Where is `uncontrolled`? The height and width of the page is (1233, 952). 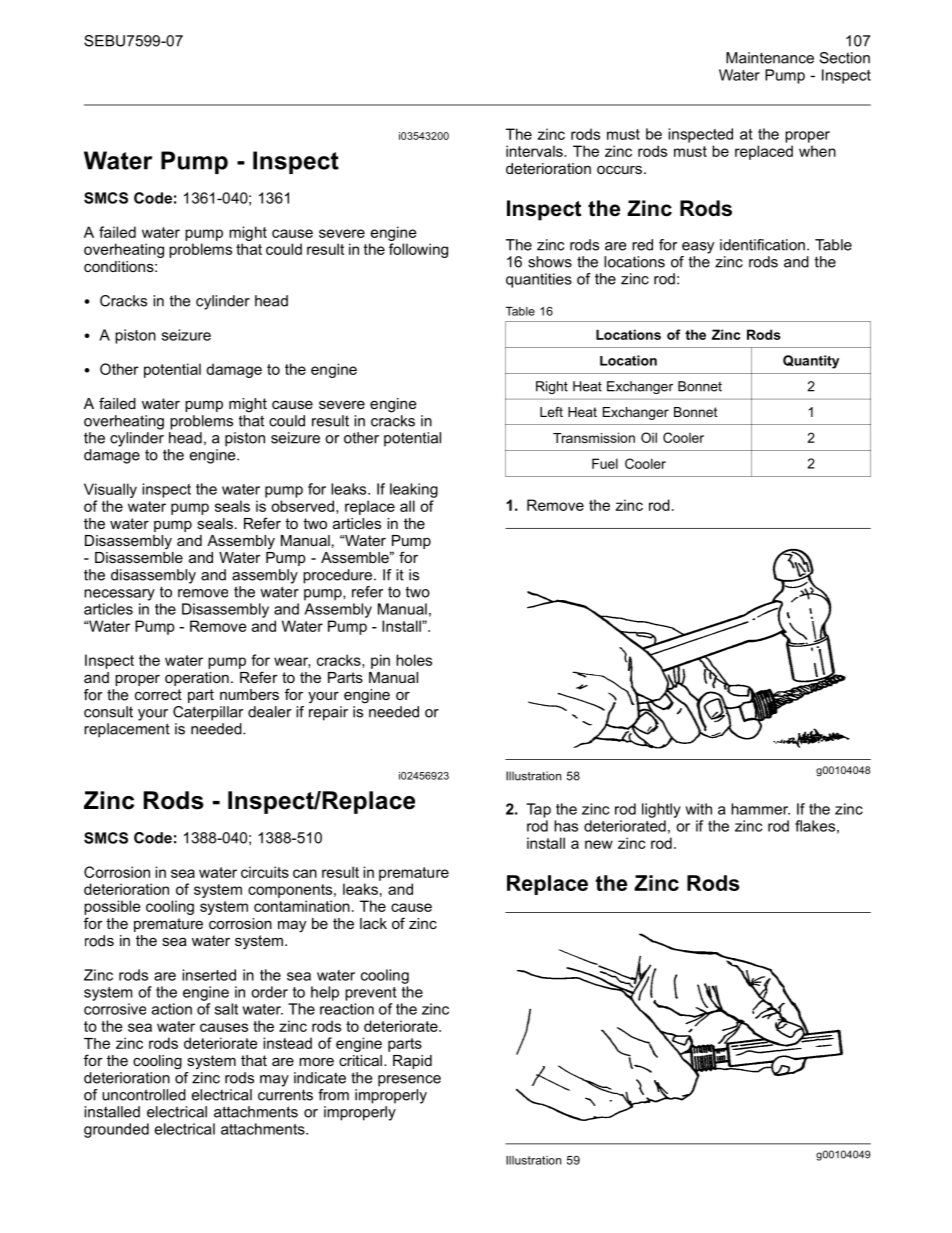 uncontrolled is located at coordinates (144, 1095).
